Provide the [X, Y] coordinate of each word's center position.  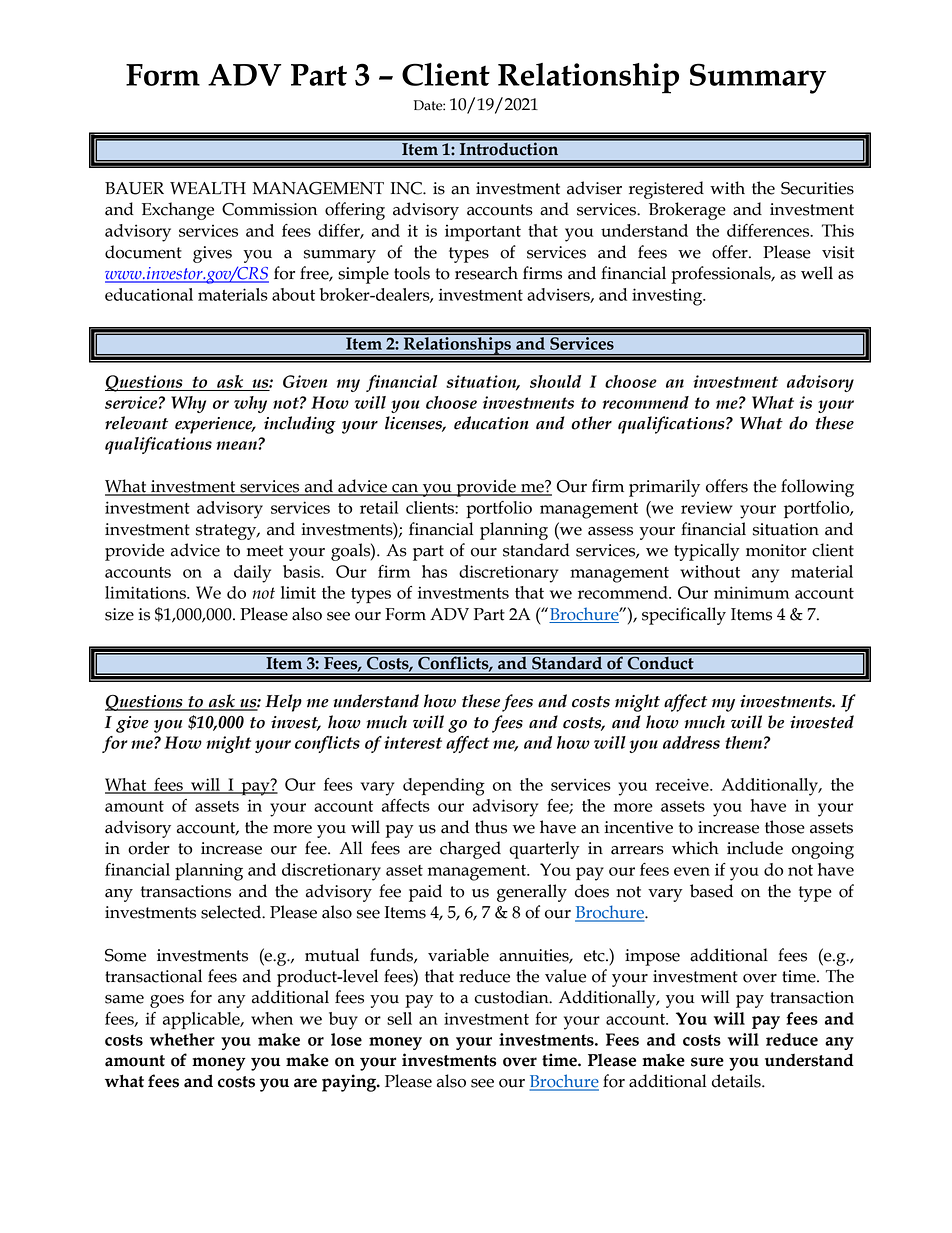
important [483, 233]
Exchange [178, 211]
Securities [817, 188]
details [737, 1081]
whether [182, 1039]
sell [399, 1018]
